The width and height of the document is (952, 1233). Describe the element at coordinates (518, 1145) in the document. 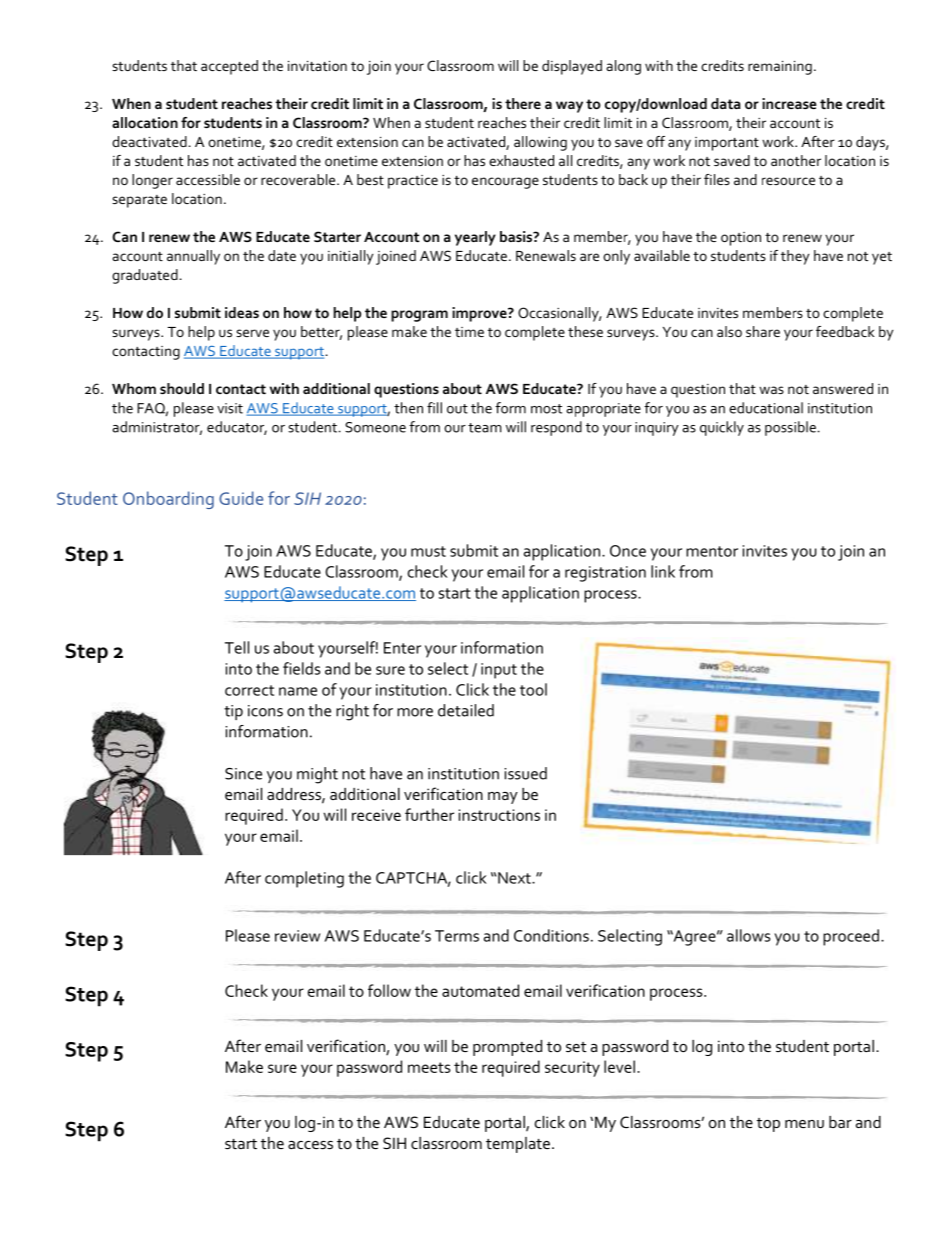

I see `template` at that location.
